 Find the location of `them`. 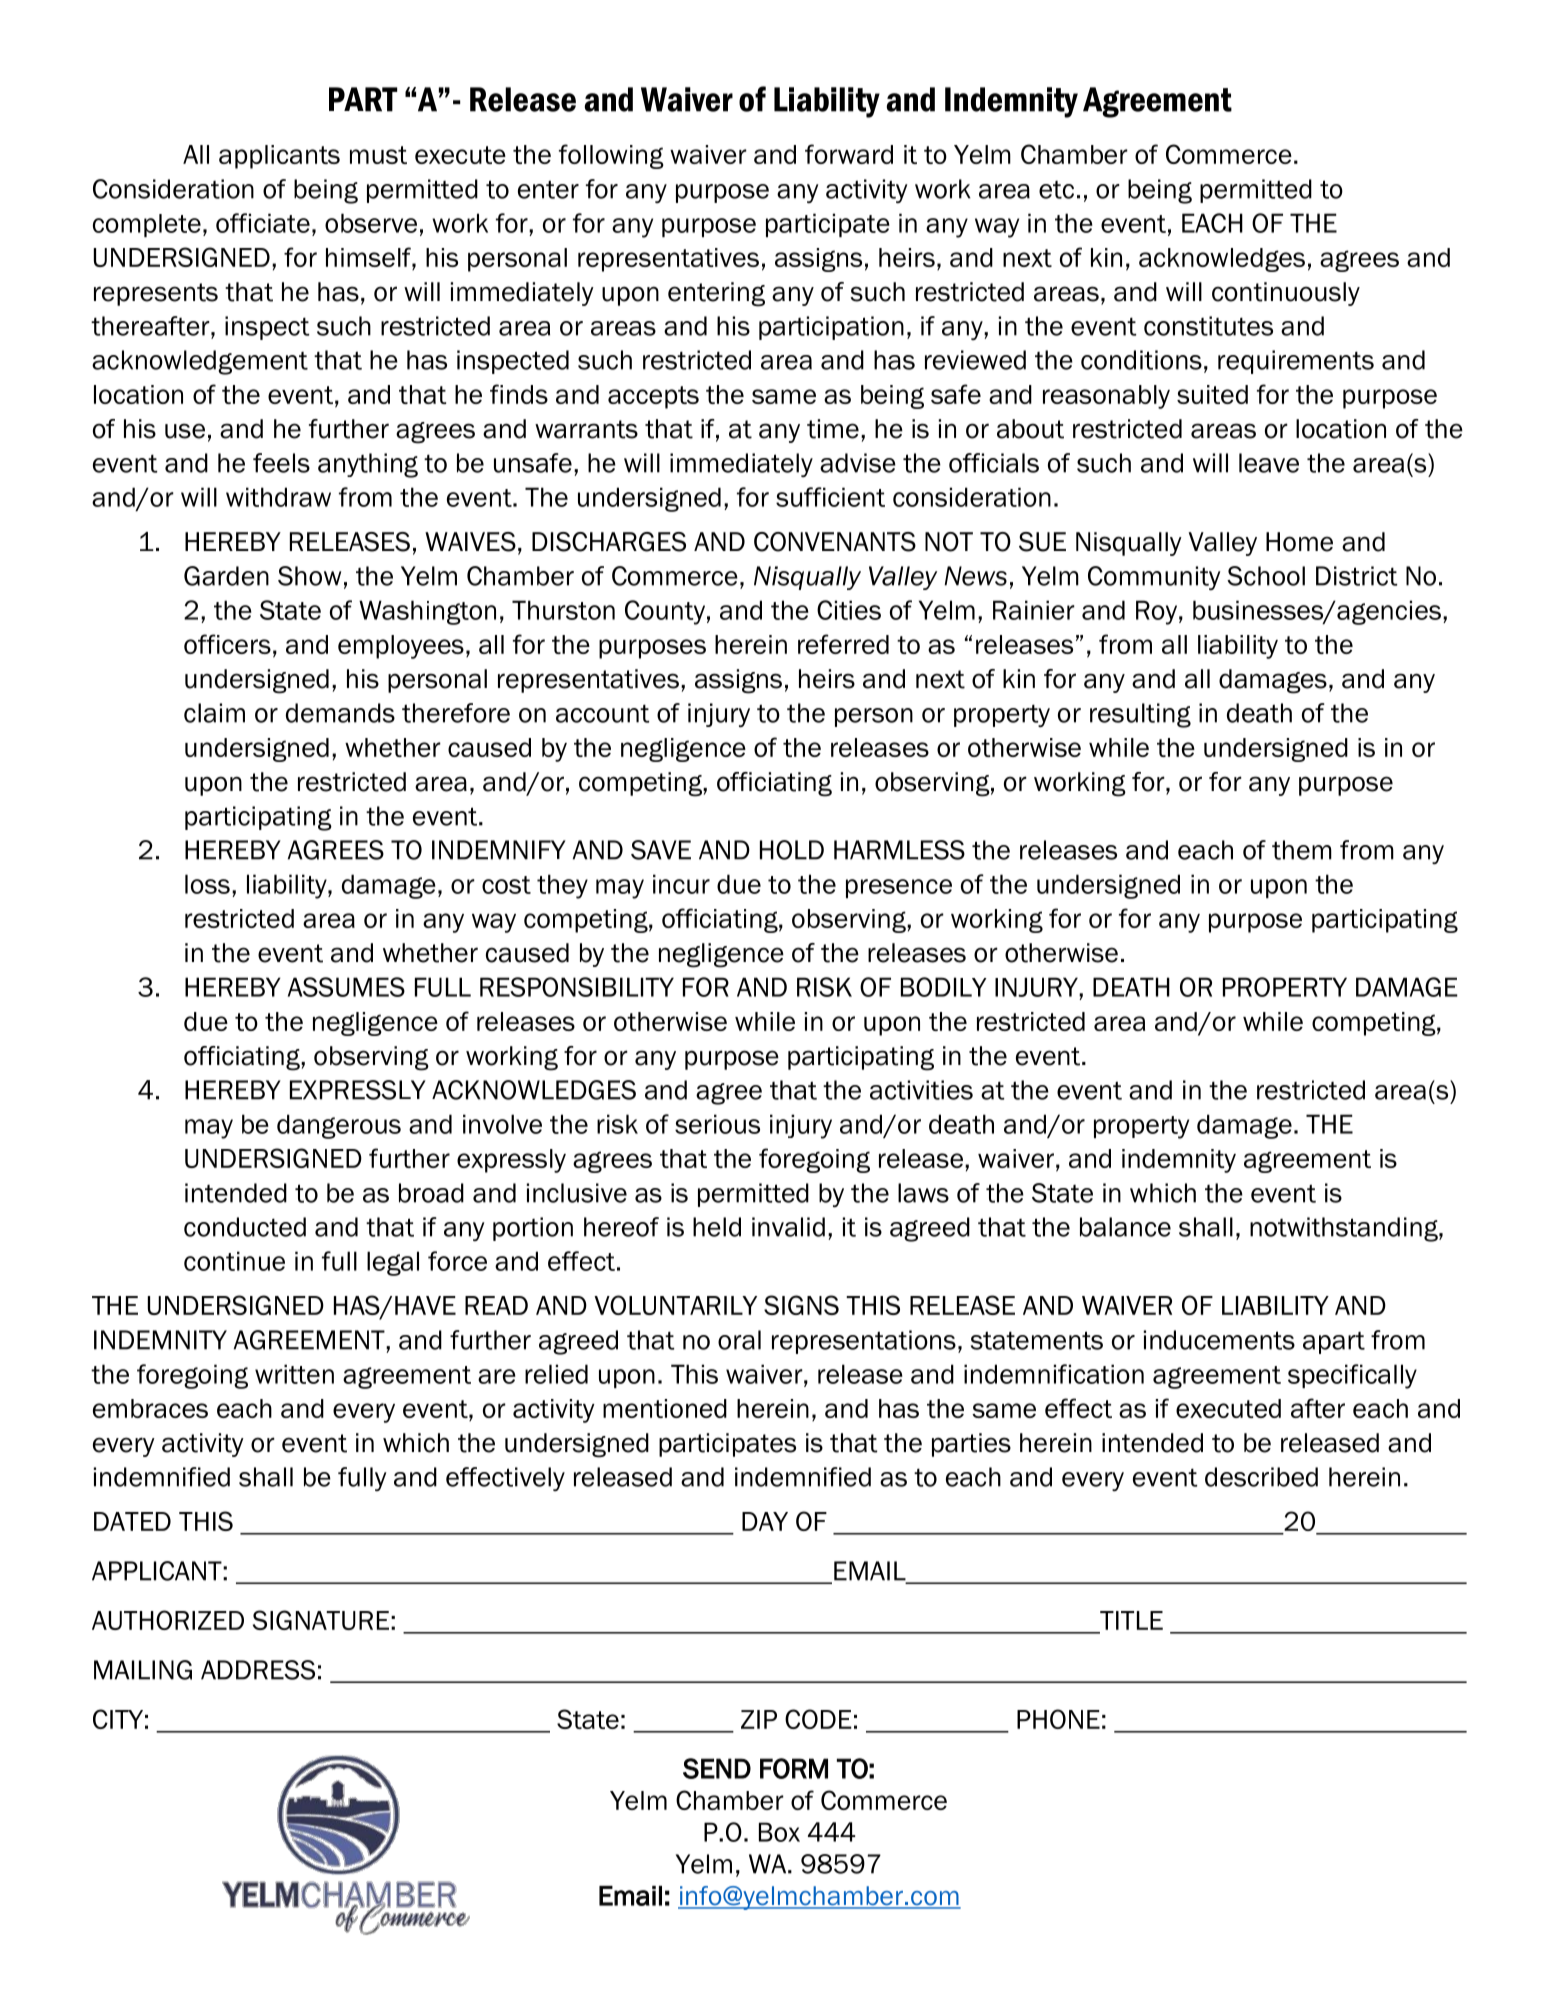

them is located at coordinates (1302, 850).
